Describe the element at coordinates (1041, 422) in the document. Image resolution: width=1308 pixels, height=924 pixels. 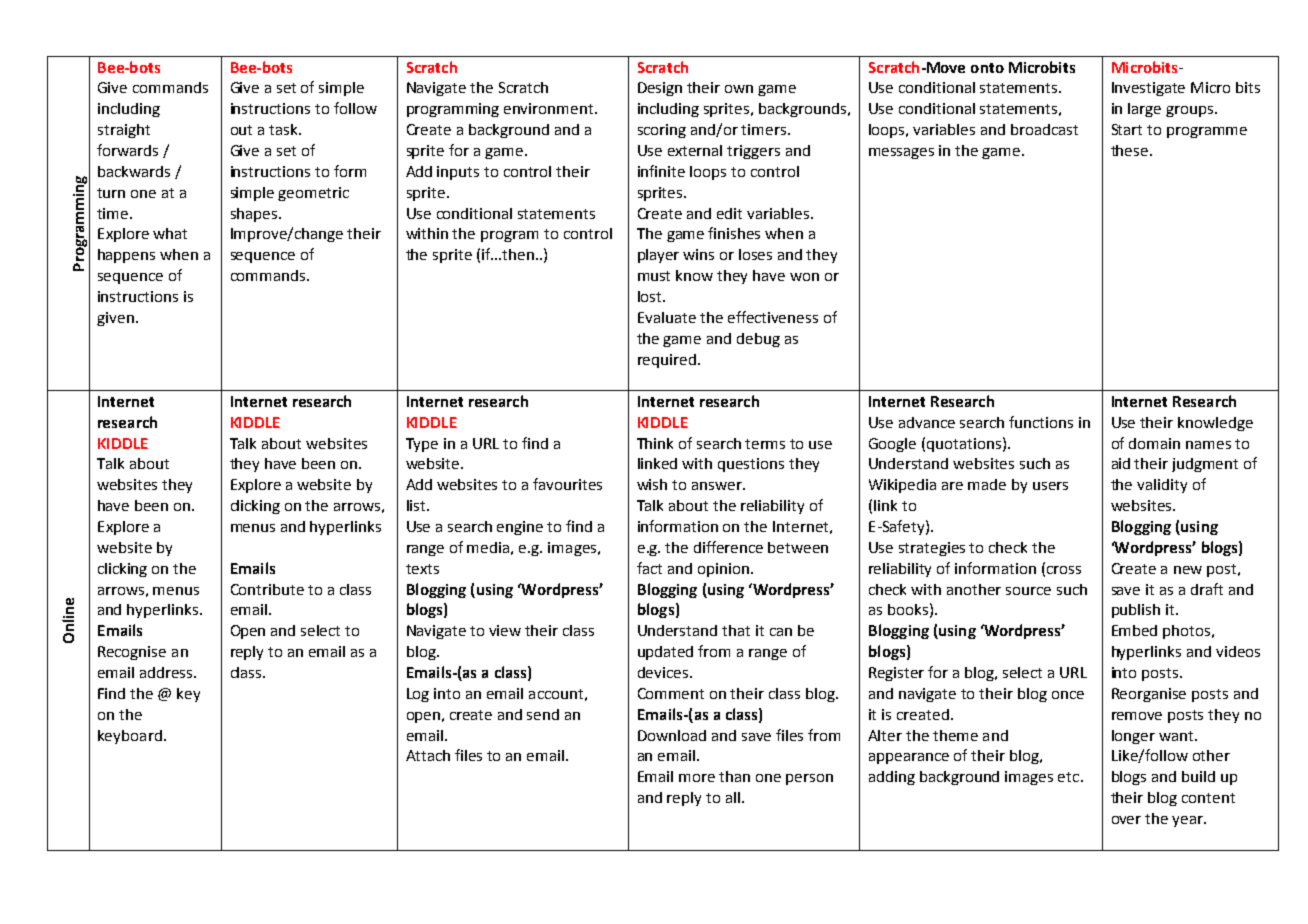
I see `functions` at that location.
